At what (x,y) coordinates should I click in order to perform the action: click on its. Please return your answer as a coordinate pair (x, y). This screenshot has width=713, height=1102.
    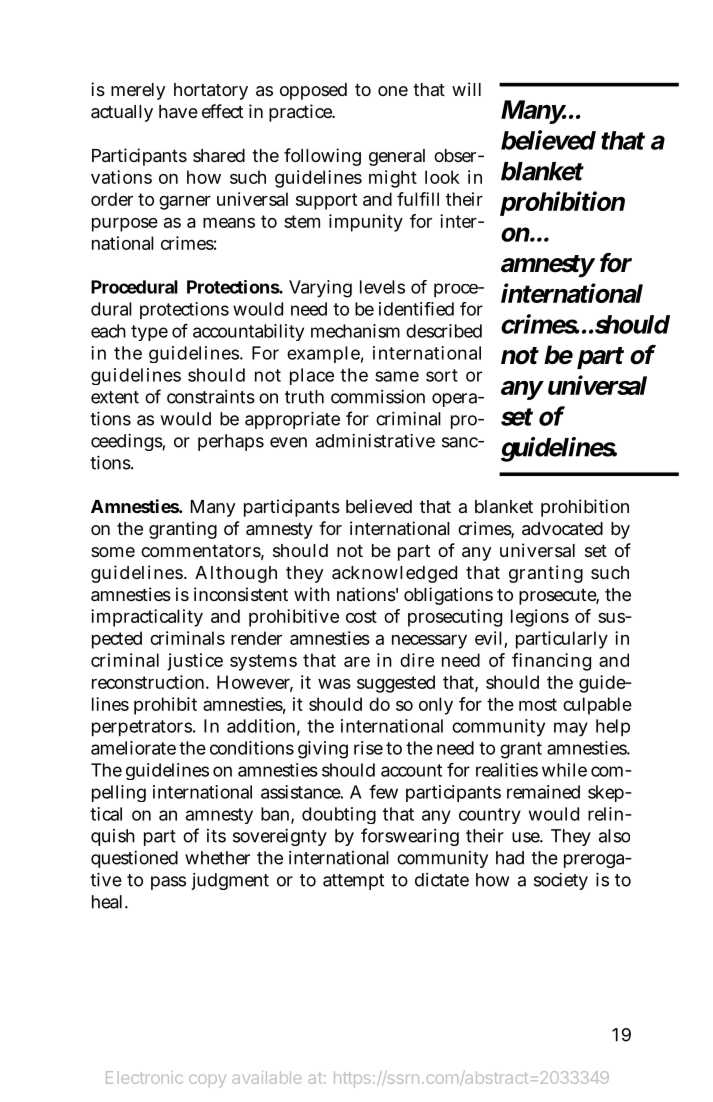
    Looking at the image, I should click on (216, 836).
